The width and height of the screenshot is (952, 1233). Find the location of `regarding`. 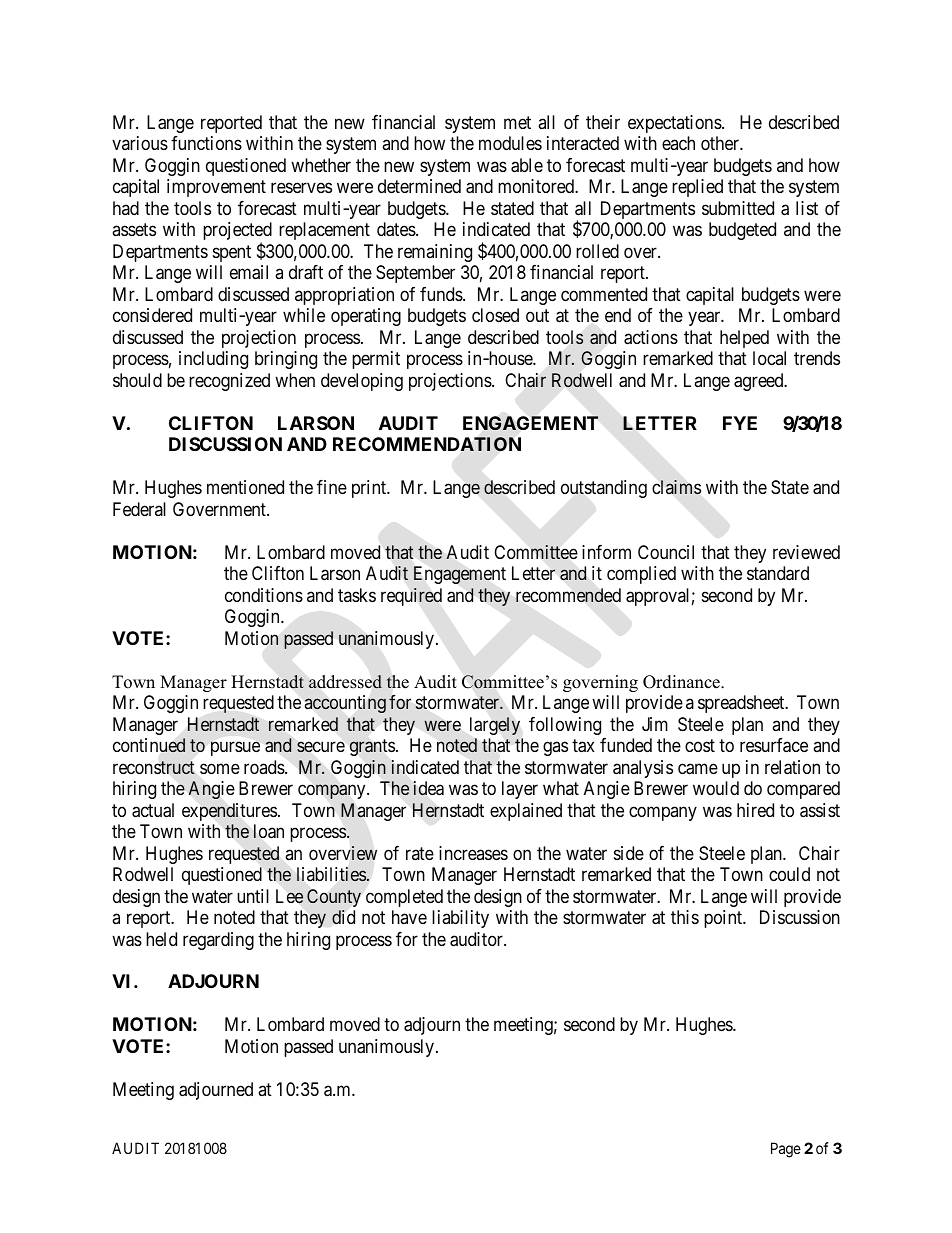

regarding is located at coordinates (218, 941).
